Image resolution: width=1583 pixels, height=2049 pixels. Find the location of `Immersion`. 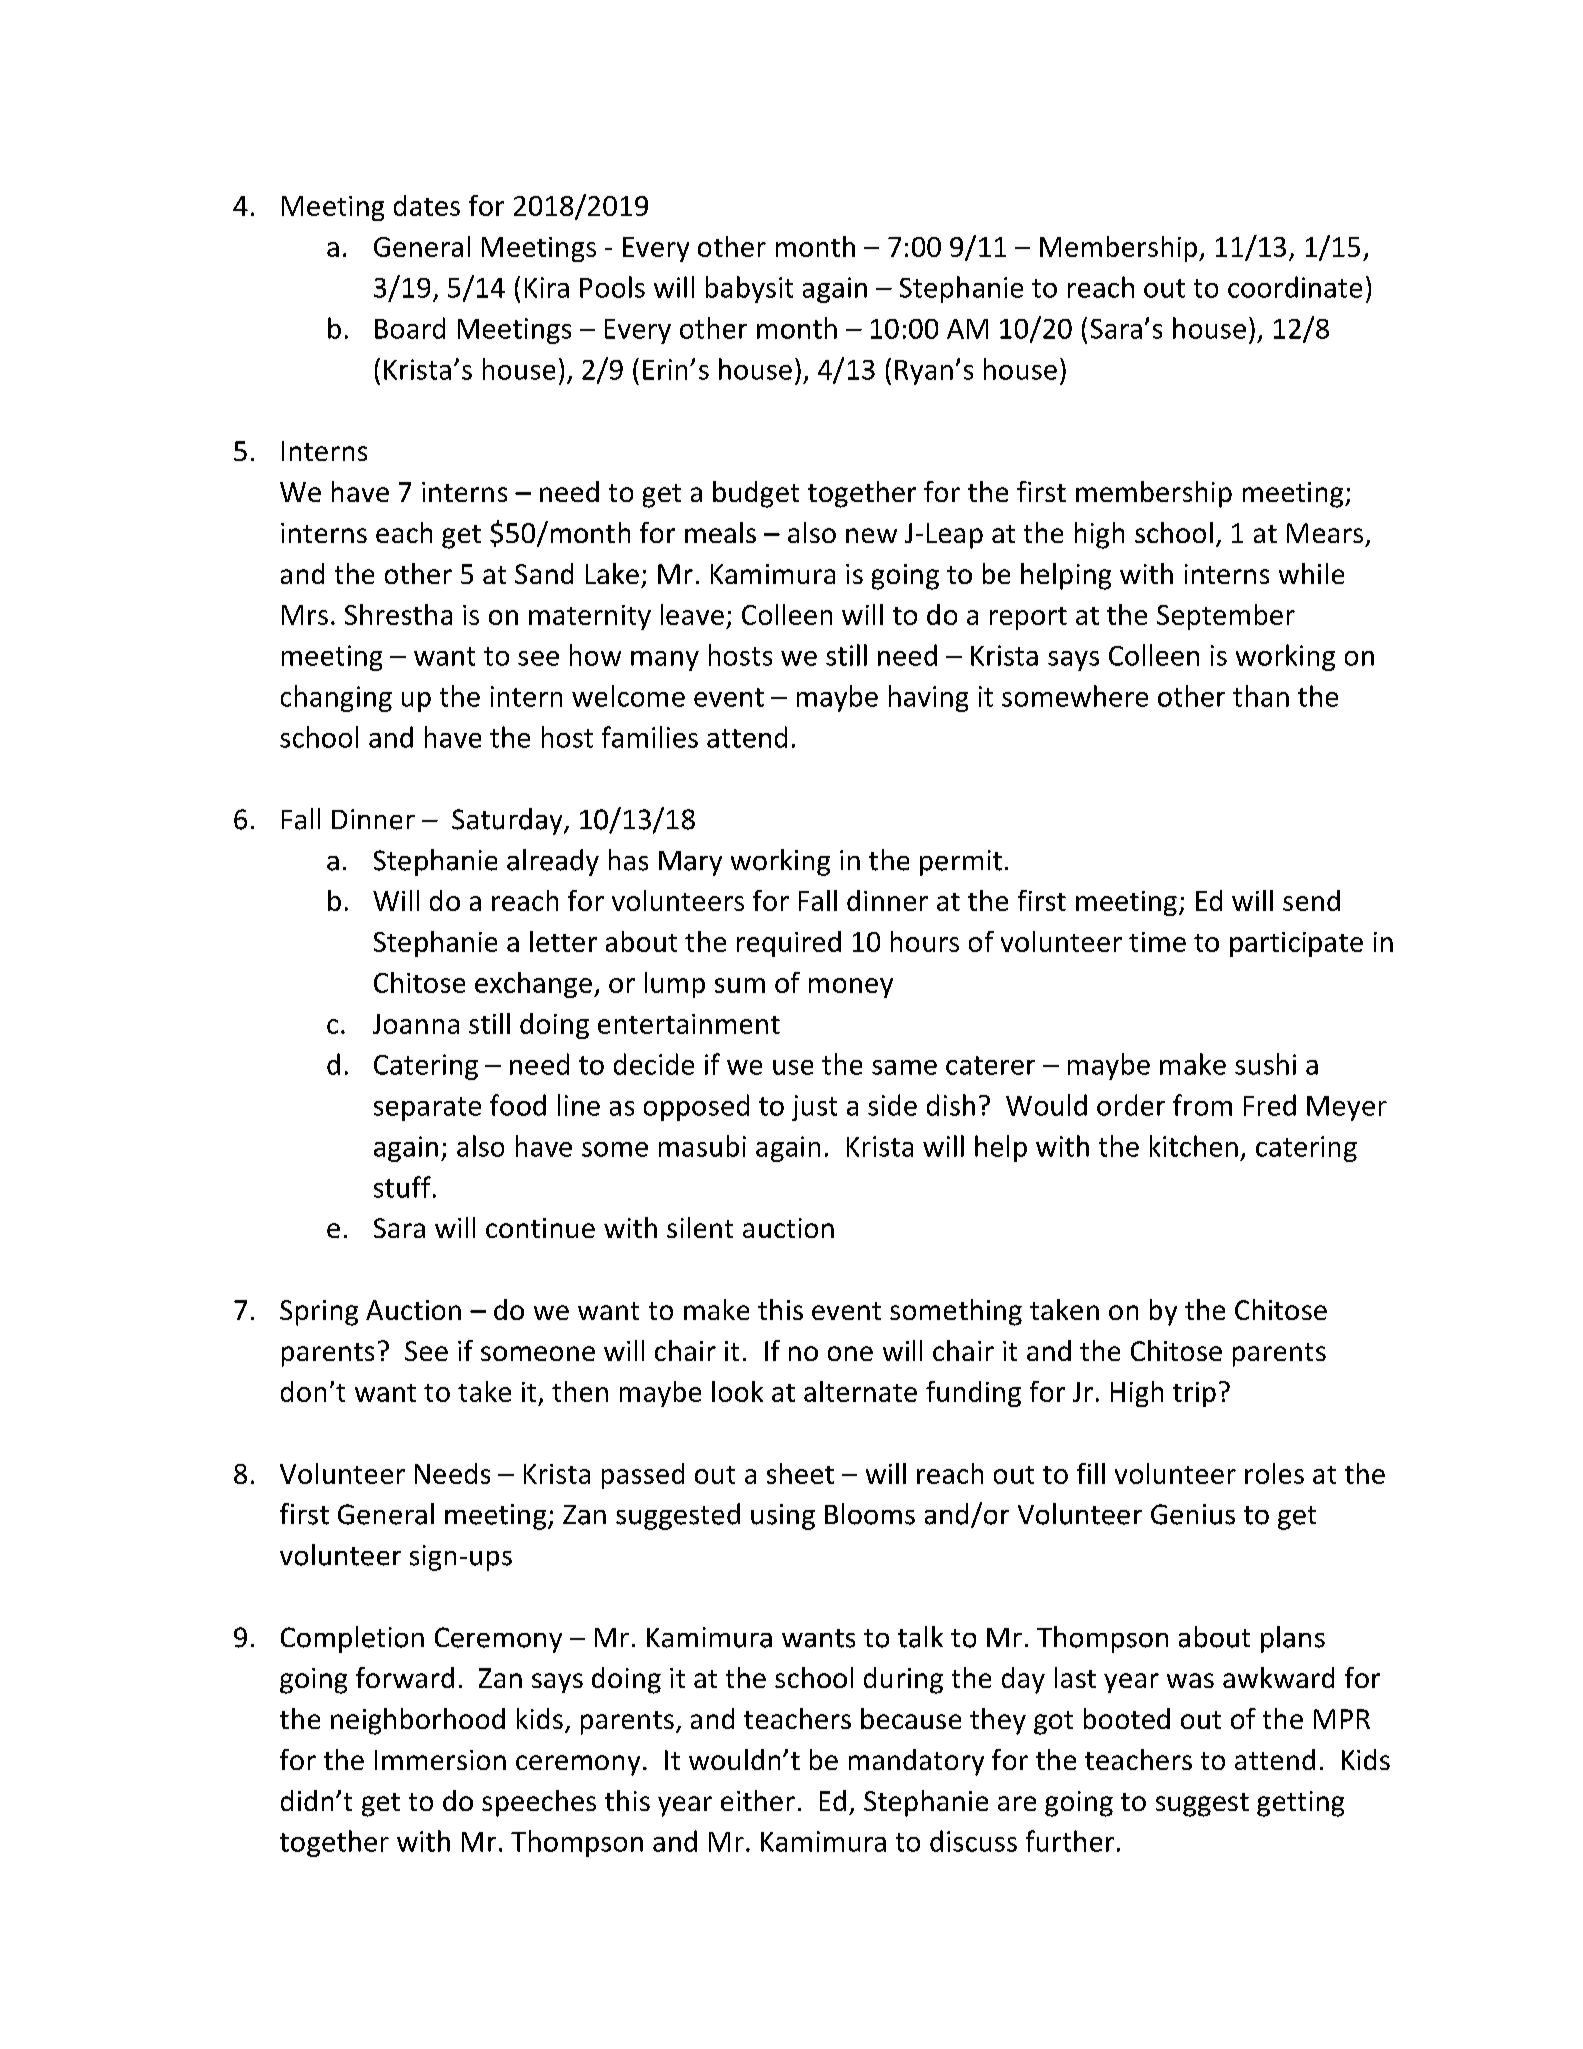

Immersion is located at coordinates (440, 1760).
